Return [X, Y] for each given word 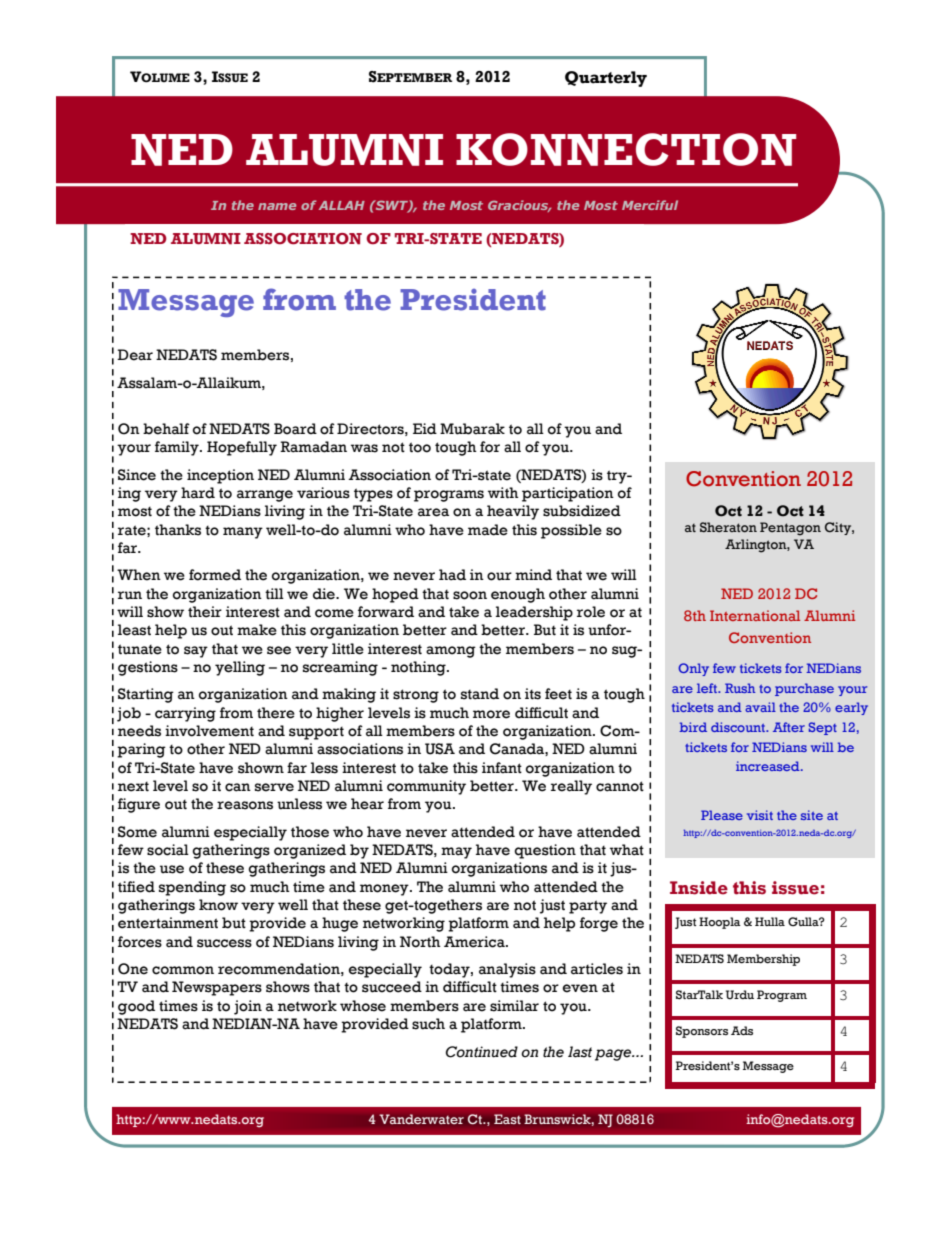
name [277, 206]
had [452, 575]
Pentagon [790, 529]
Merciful [650, 205]
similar [514, 1006]
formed [215, 575]
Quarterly [606, 79]
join [248, 1007]
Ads [742, 1030]
